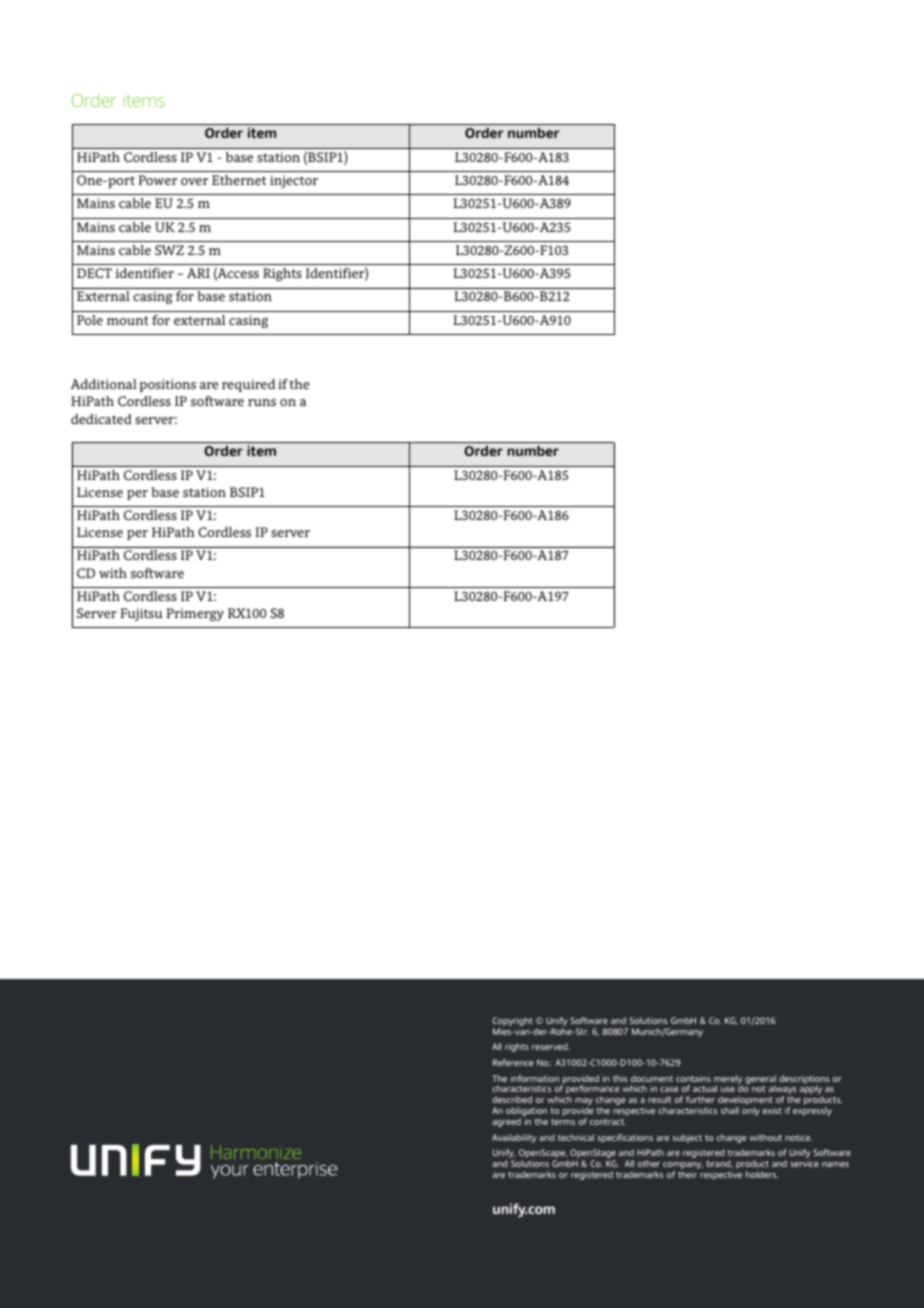 The width and height of the screenshot is (924, 1308). Describe the element at coordinates (551, 1046) in the screenshot. I see `reserved` at that location.
